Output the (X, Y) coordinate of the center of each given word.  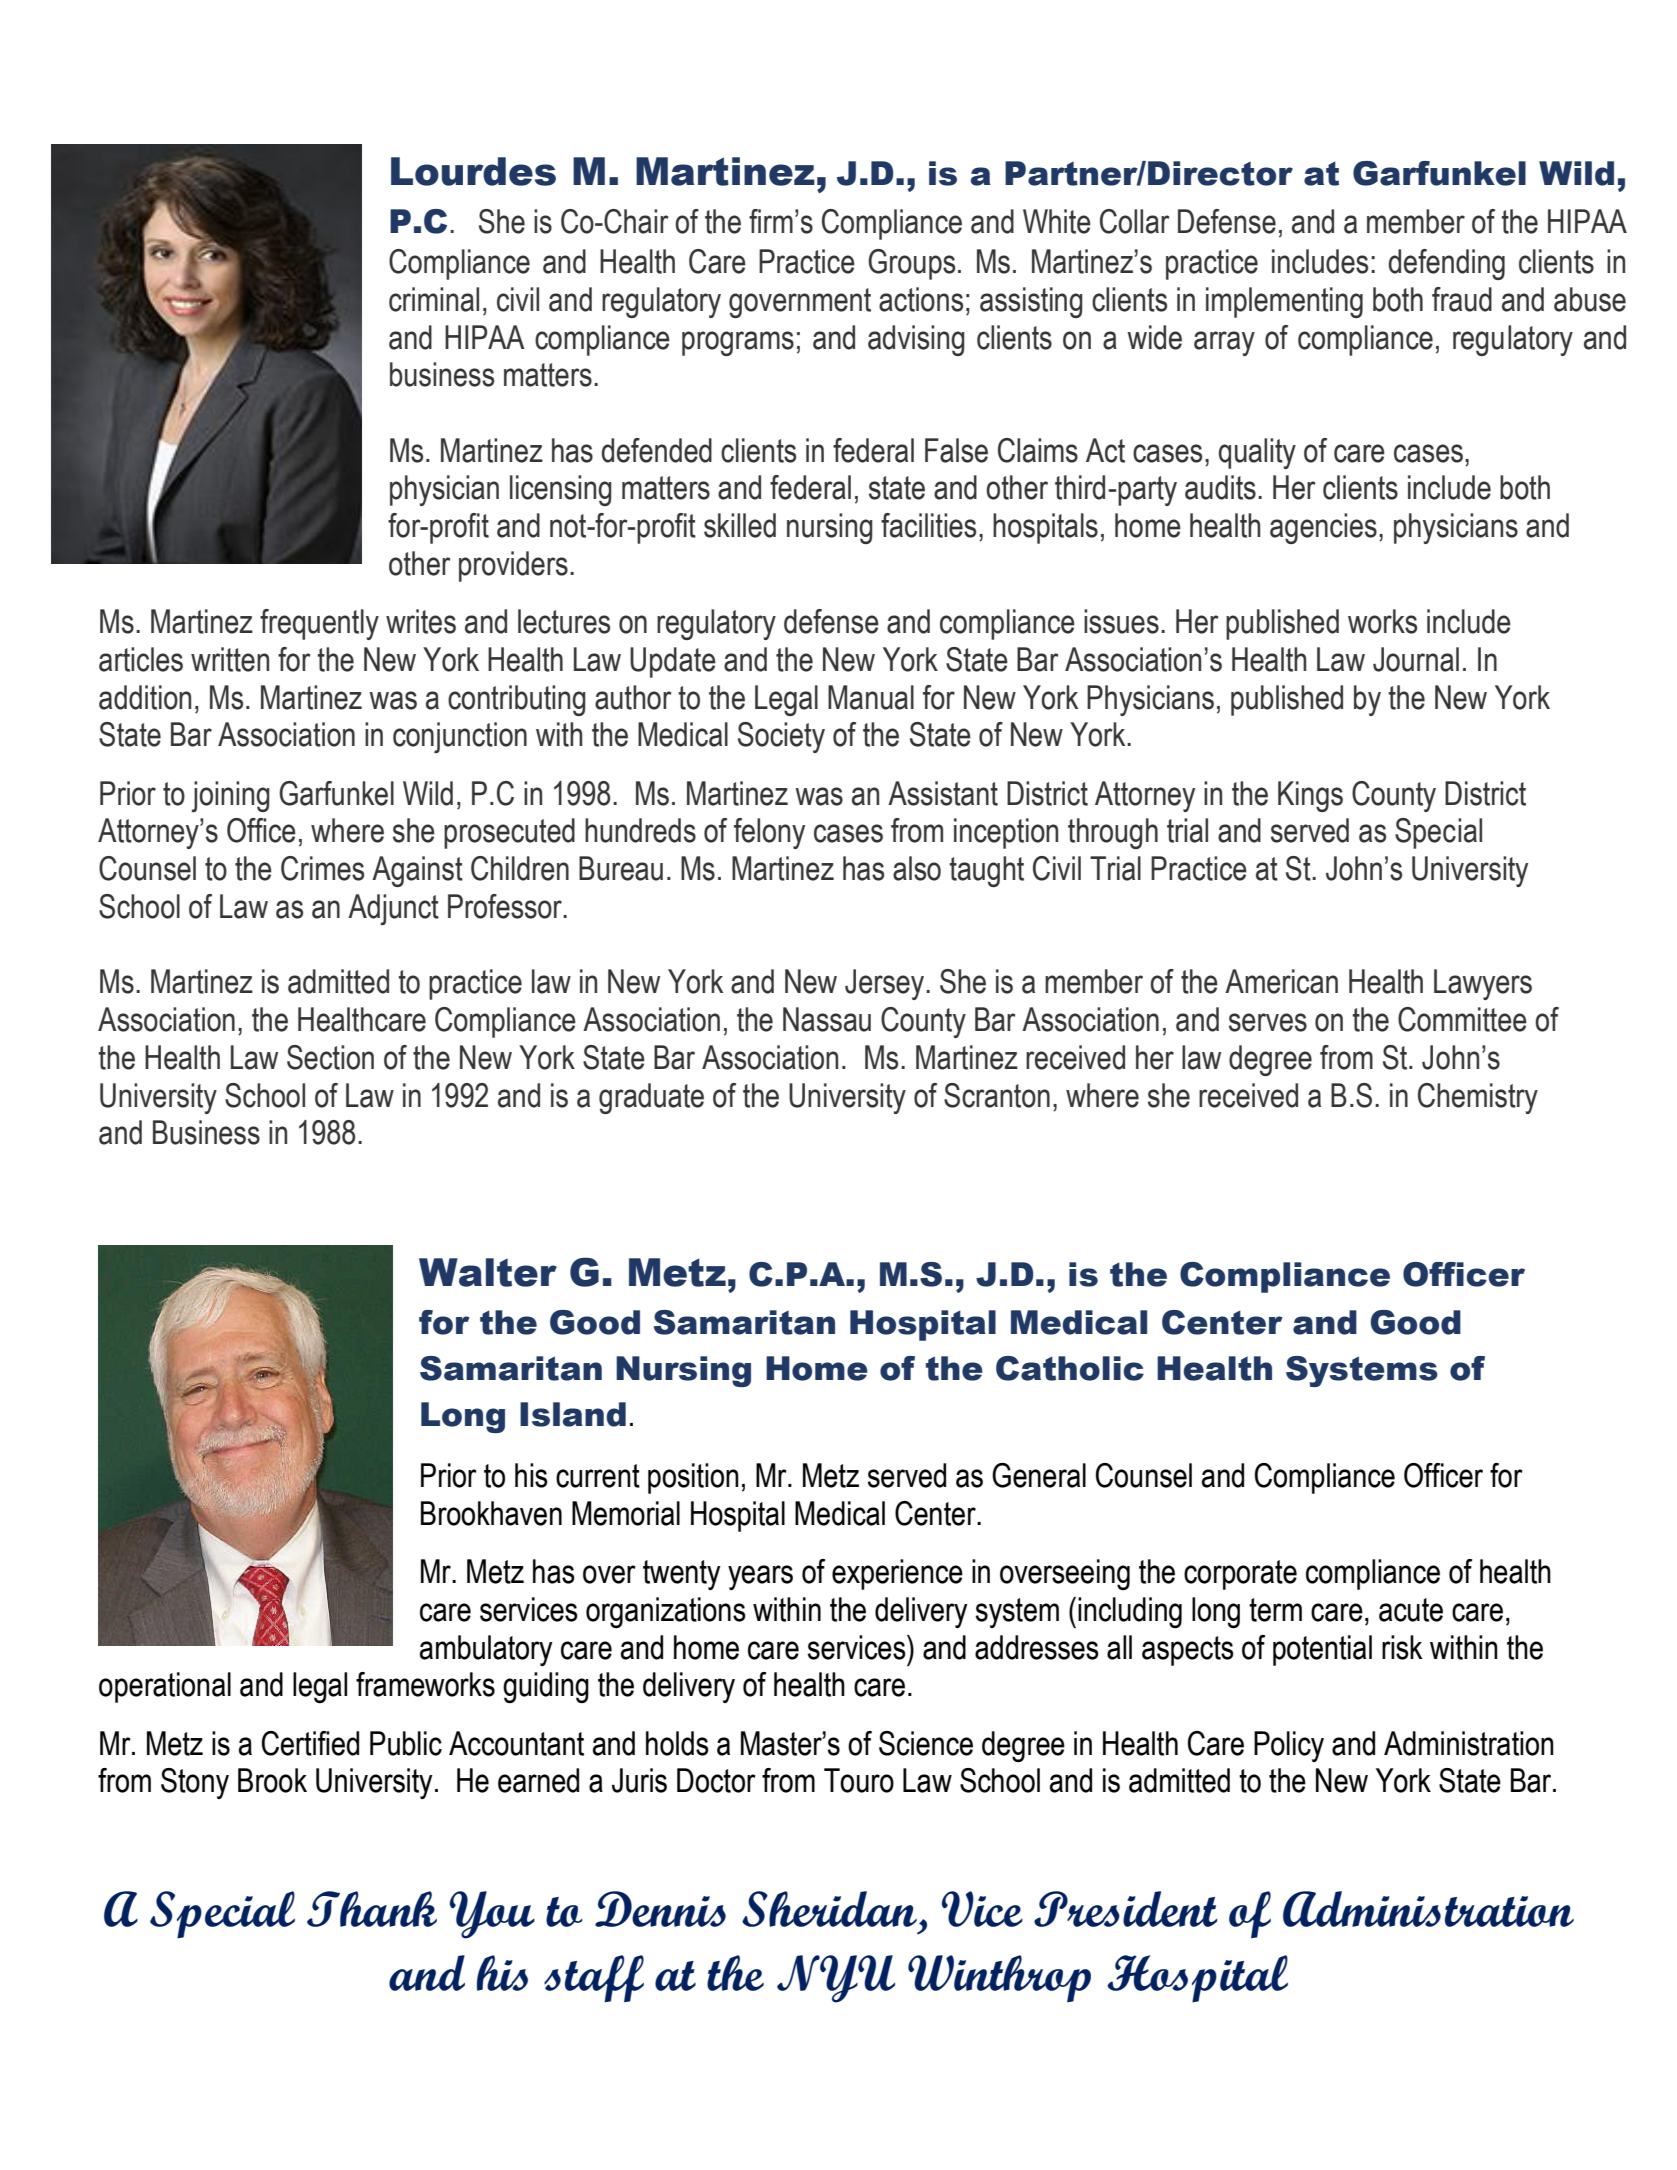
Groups (911, 264)
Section (330, 1057)
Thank (372, 1909)
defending (1447, 264)
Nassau (827, 1019)
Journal (1416, 659)
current (598, 1476)
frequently (319, 624)
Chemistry (1478, 1098)
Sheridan (829, 1909)
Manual (871, 697)
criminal (434, 299)
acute (1411, 1610)
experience (897, 1574)
